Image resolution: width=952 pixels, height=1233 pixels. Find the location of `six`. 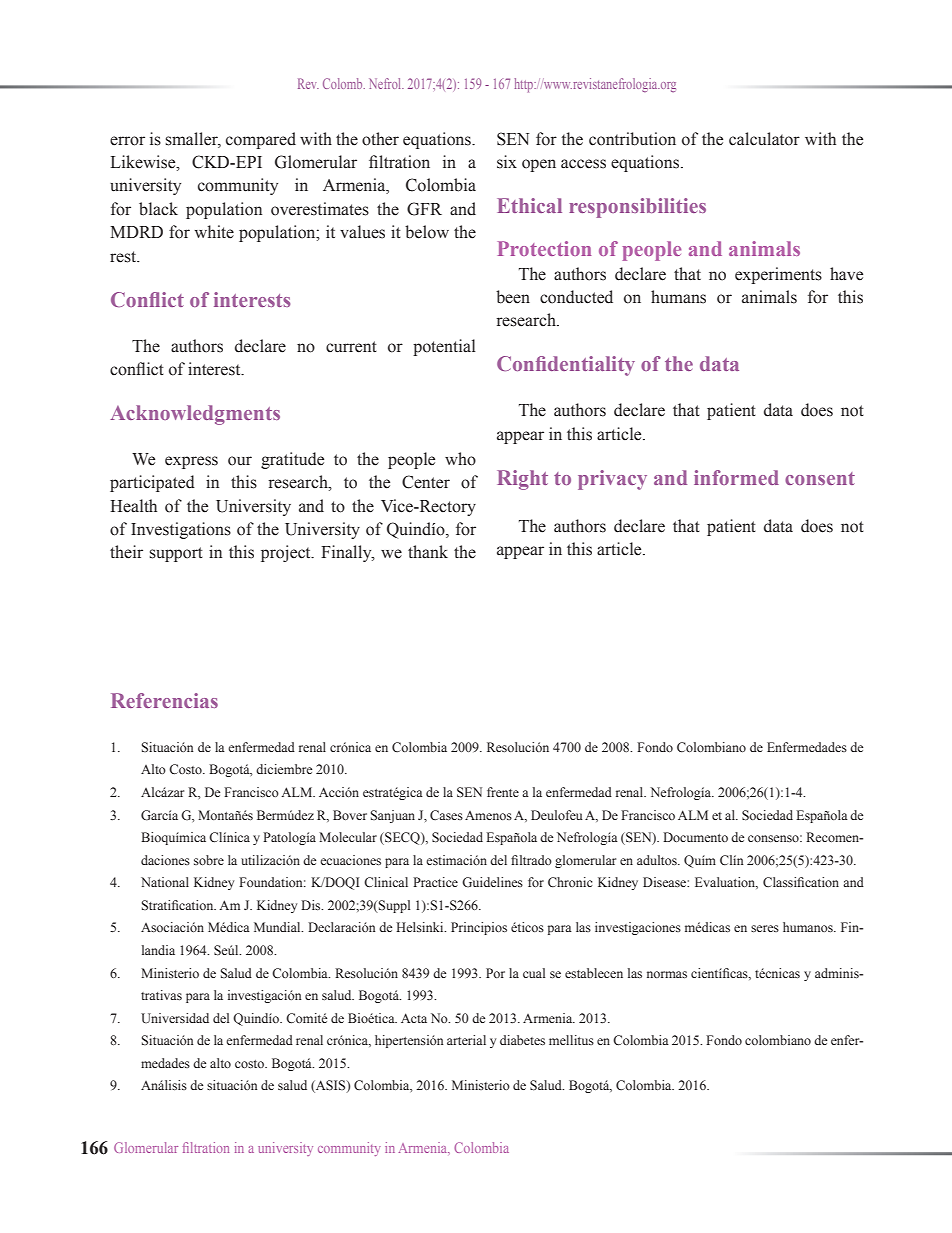

six is located at coordinates (507, 162).
